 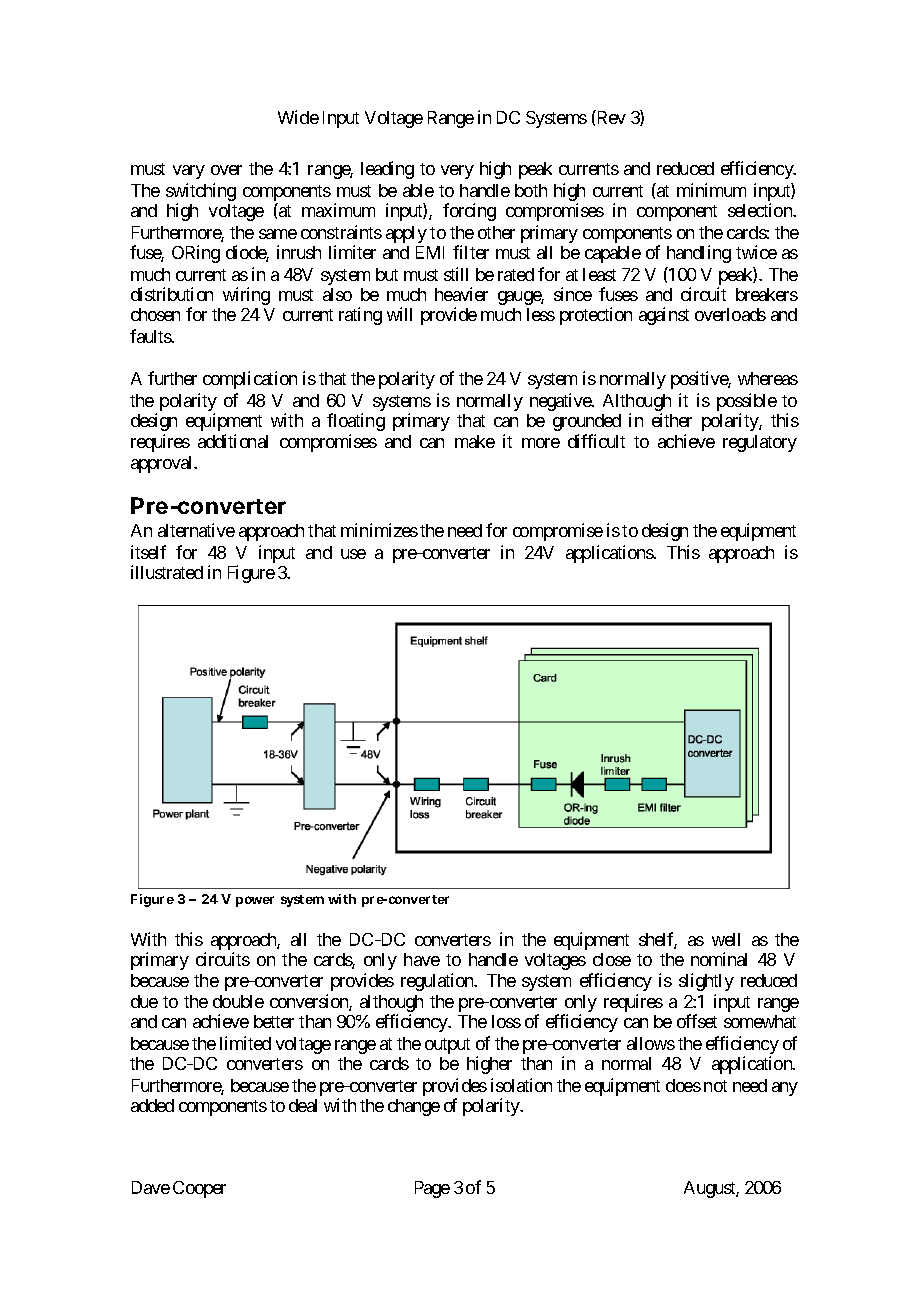 I want to click on Page, so click(x=432, y=1189).
